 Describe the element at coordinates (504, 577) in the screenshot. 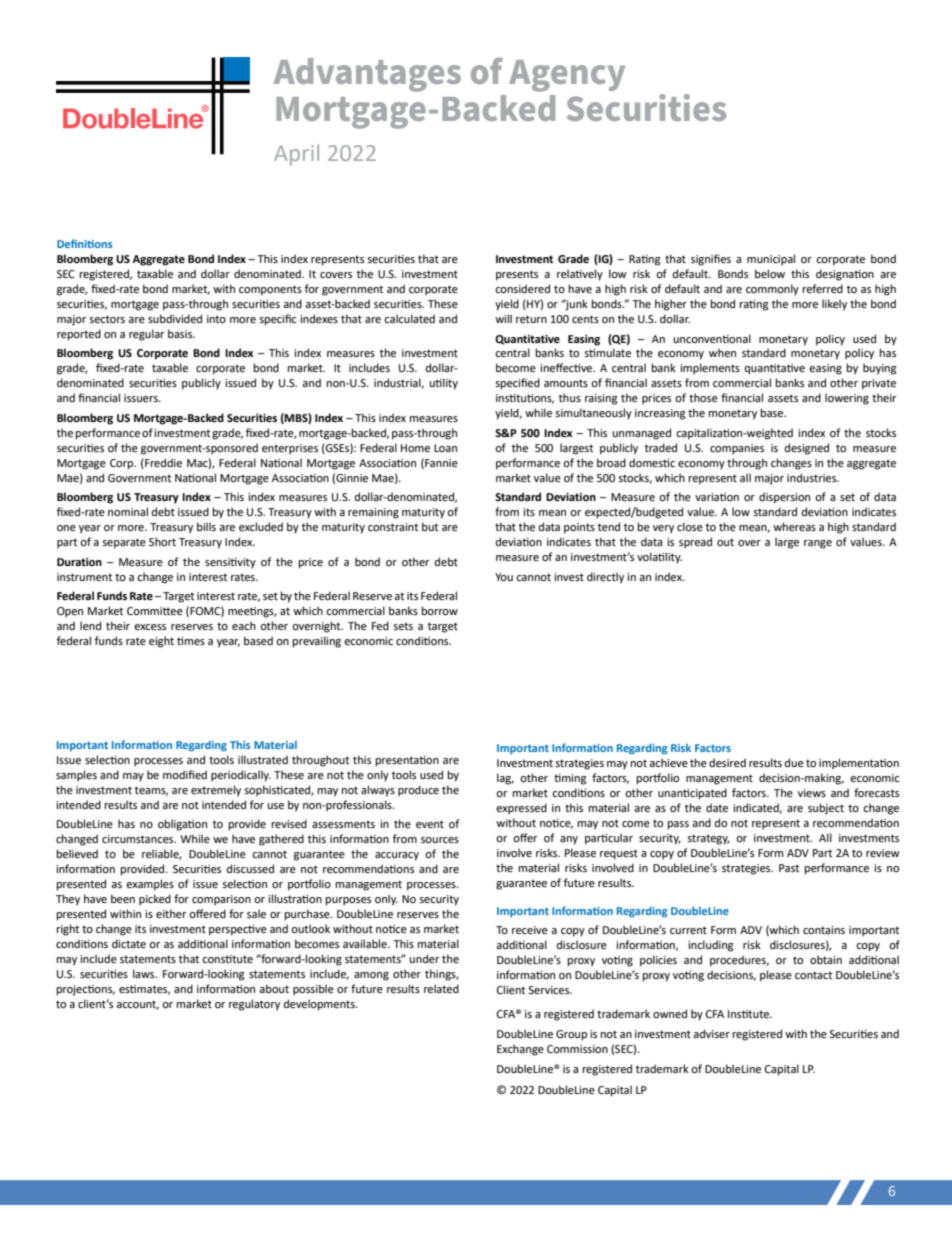

I see `You` at that location.
